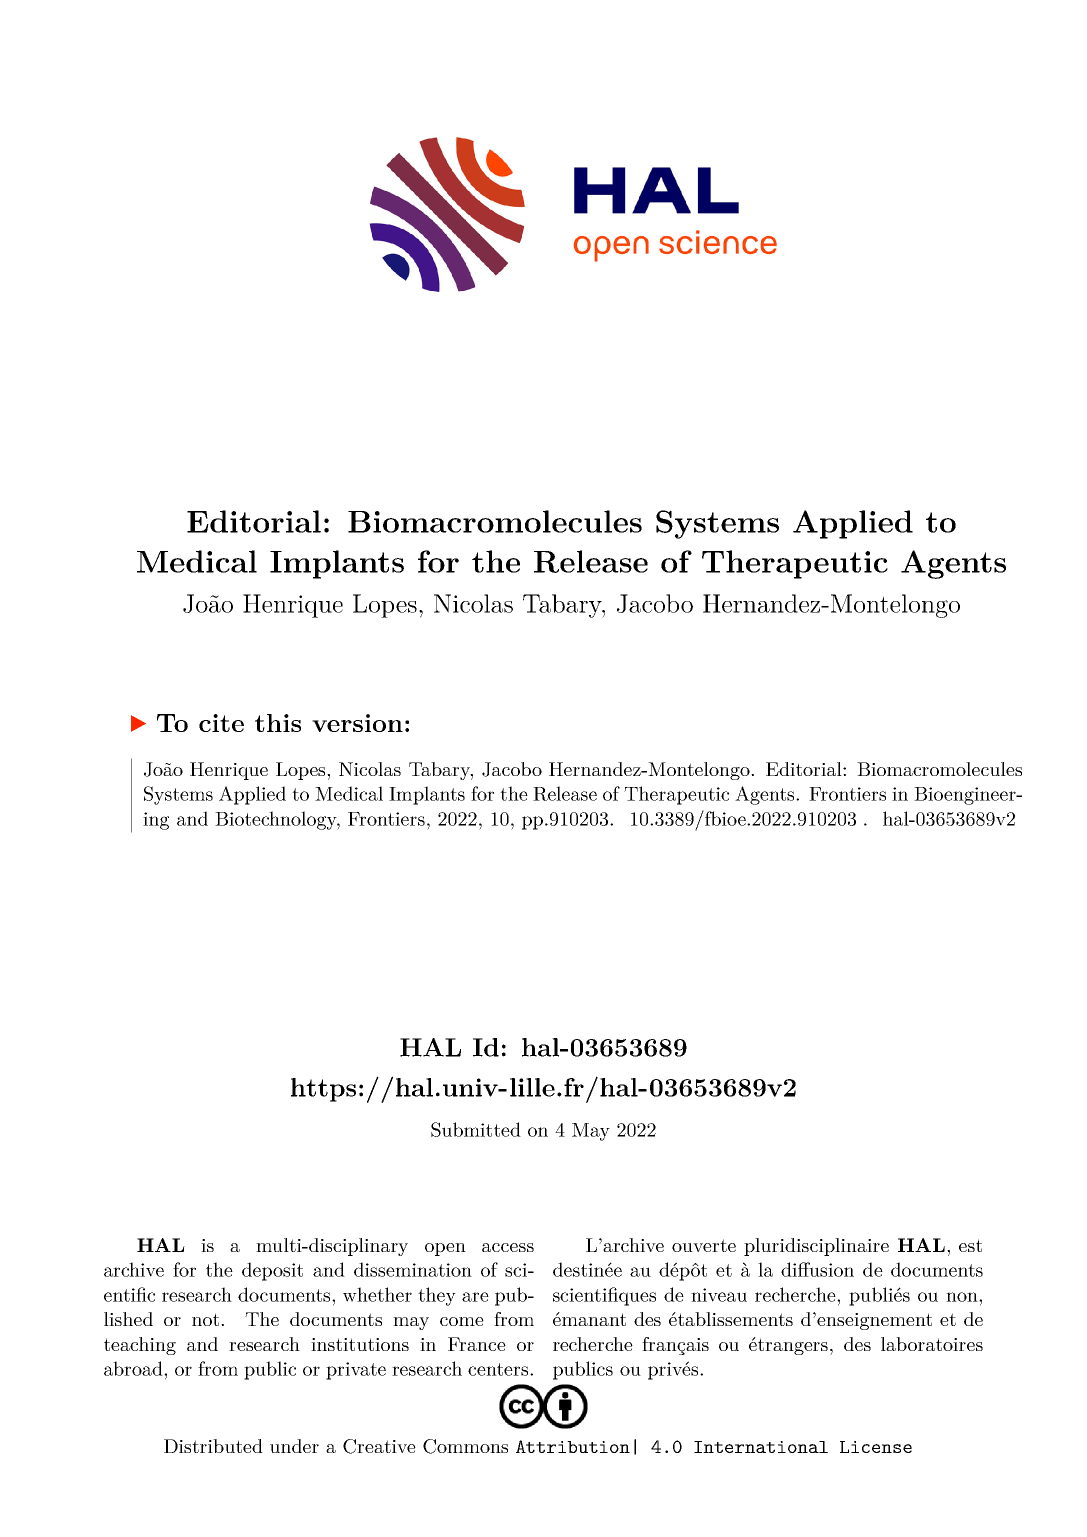 This screenshot has height=1537, width=1087. Describe the element at coordinates (876, 1447) in the screenshot. I see `License` at that location.
